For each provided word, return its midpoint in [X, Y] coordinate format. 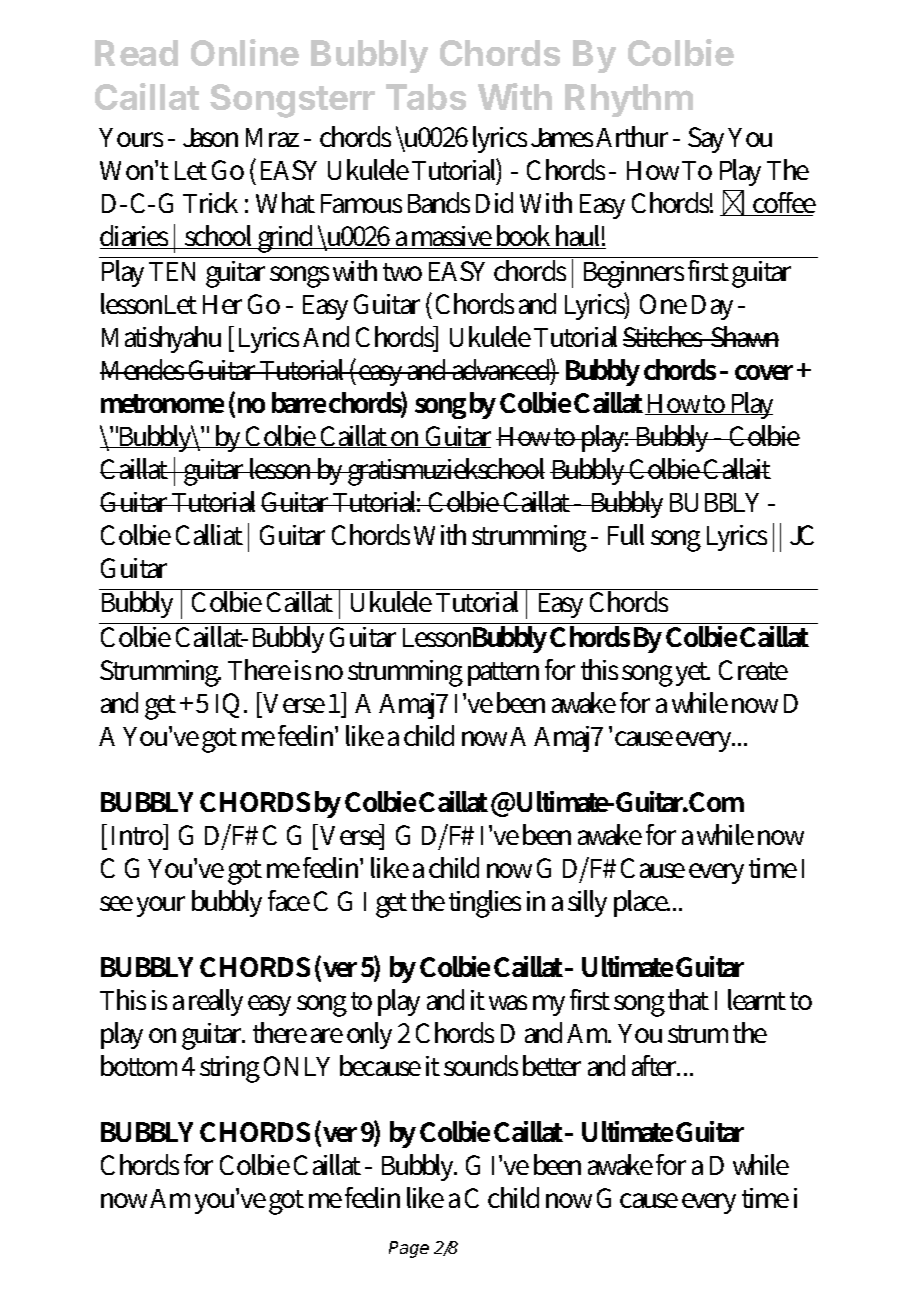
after [656, 1065]
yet [693, 674]
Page [409, 1249]
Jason [210, 137]
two [402, 272]
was [508, 1002]
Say [706, 140]
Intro [138, 834]
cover [766, 372]
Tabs [426, 97]
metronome [162, 403]
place [642, 903]
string [230, 1069]
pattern [503, 674]
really [216, 1002]
